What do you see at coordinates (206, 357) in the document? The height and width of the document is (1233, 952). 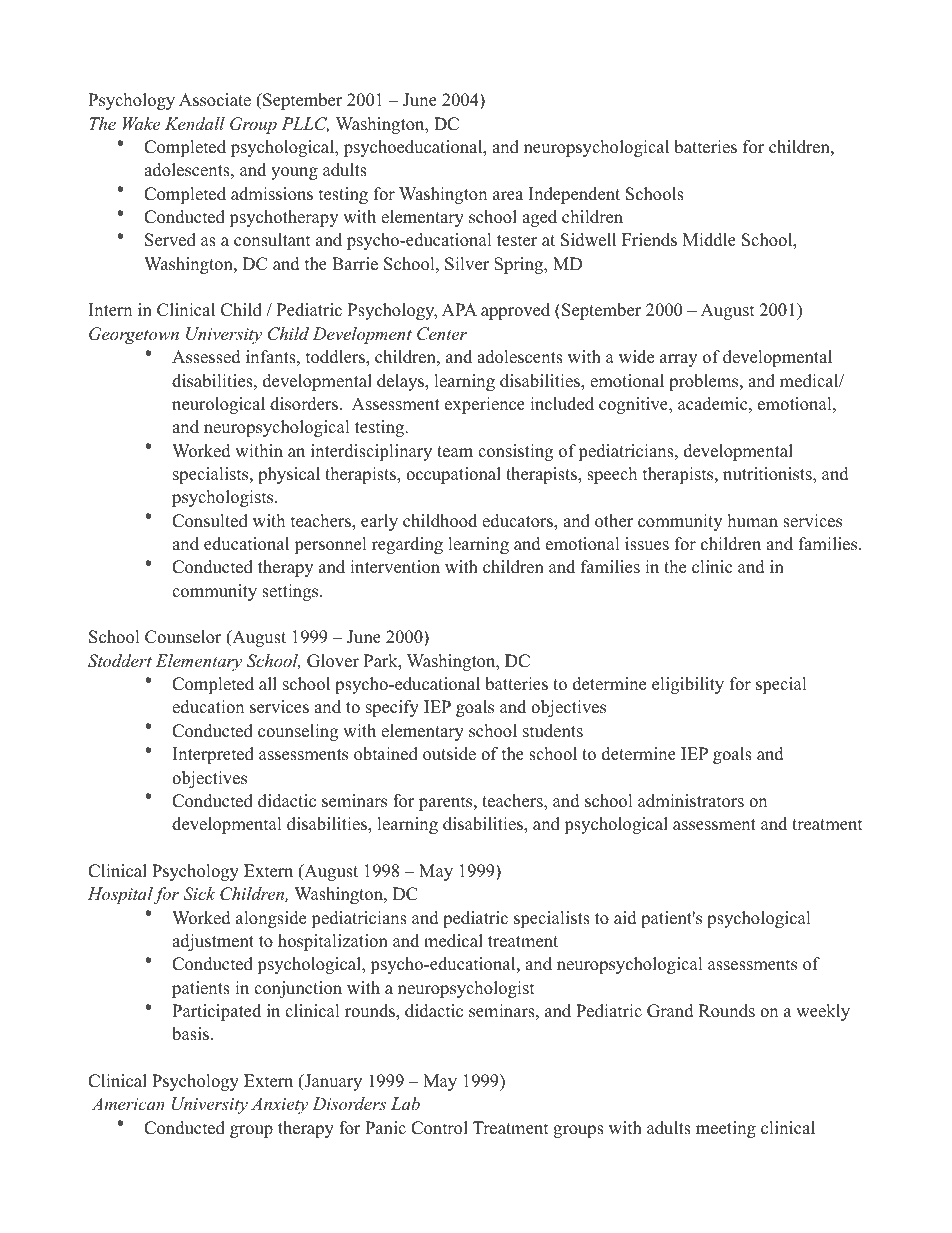 I see `Assessed` at bounding box center [206, 357].
